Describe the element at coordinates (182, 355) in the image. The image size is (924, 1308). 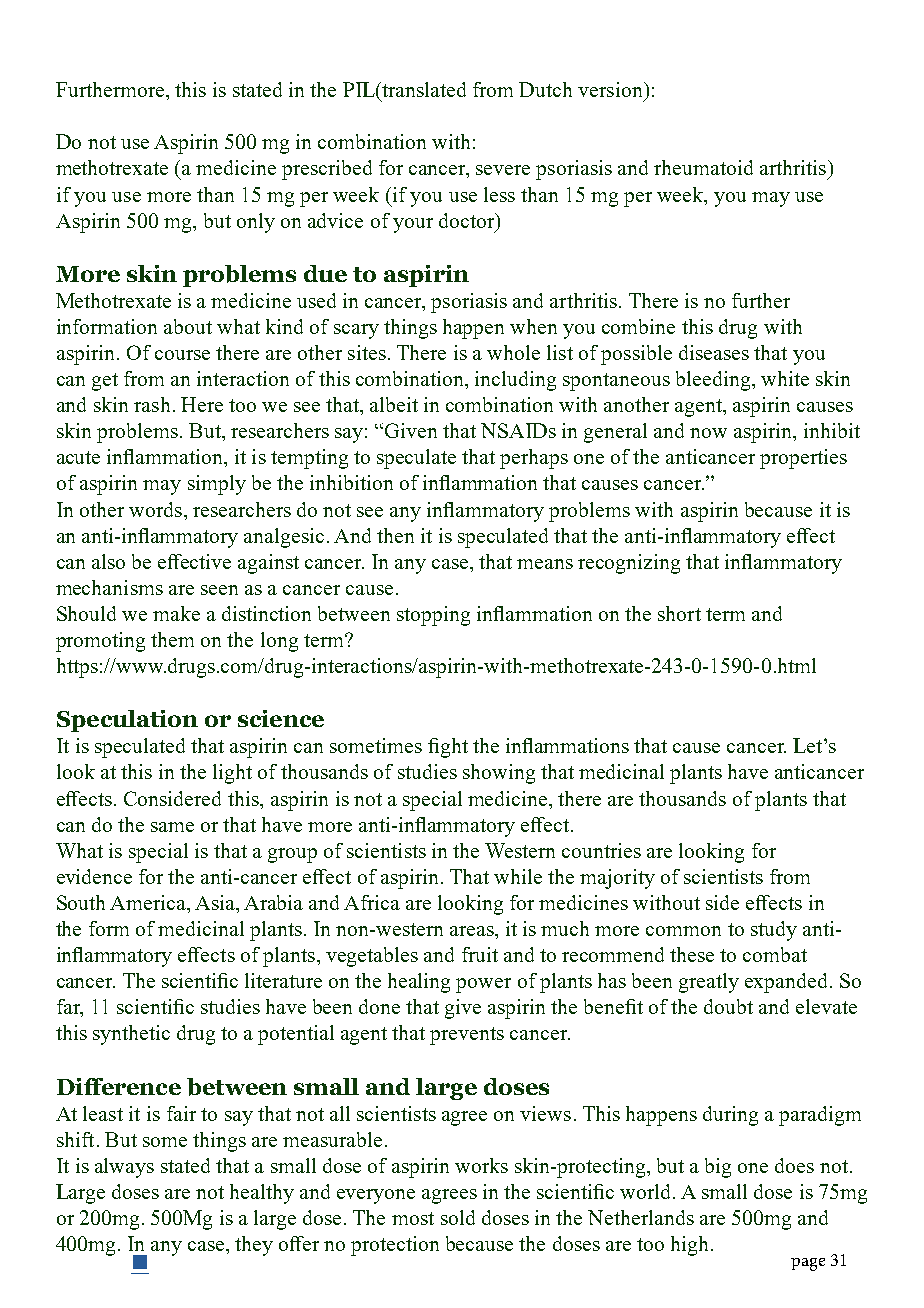
I see `course` at that location.
